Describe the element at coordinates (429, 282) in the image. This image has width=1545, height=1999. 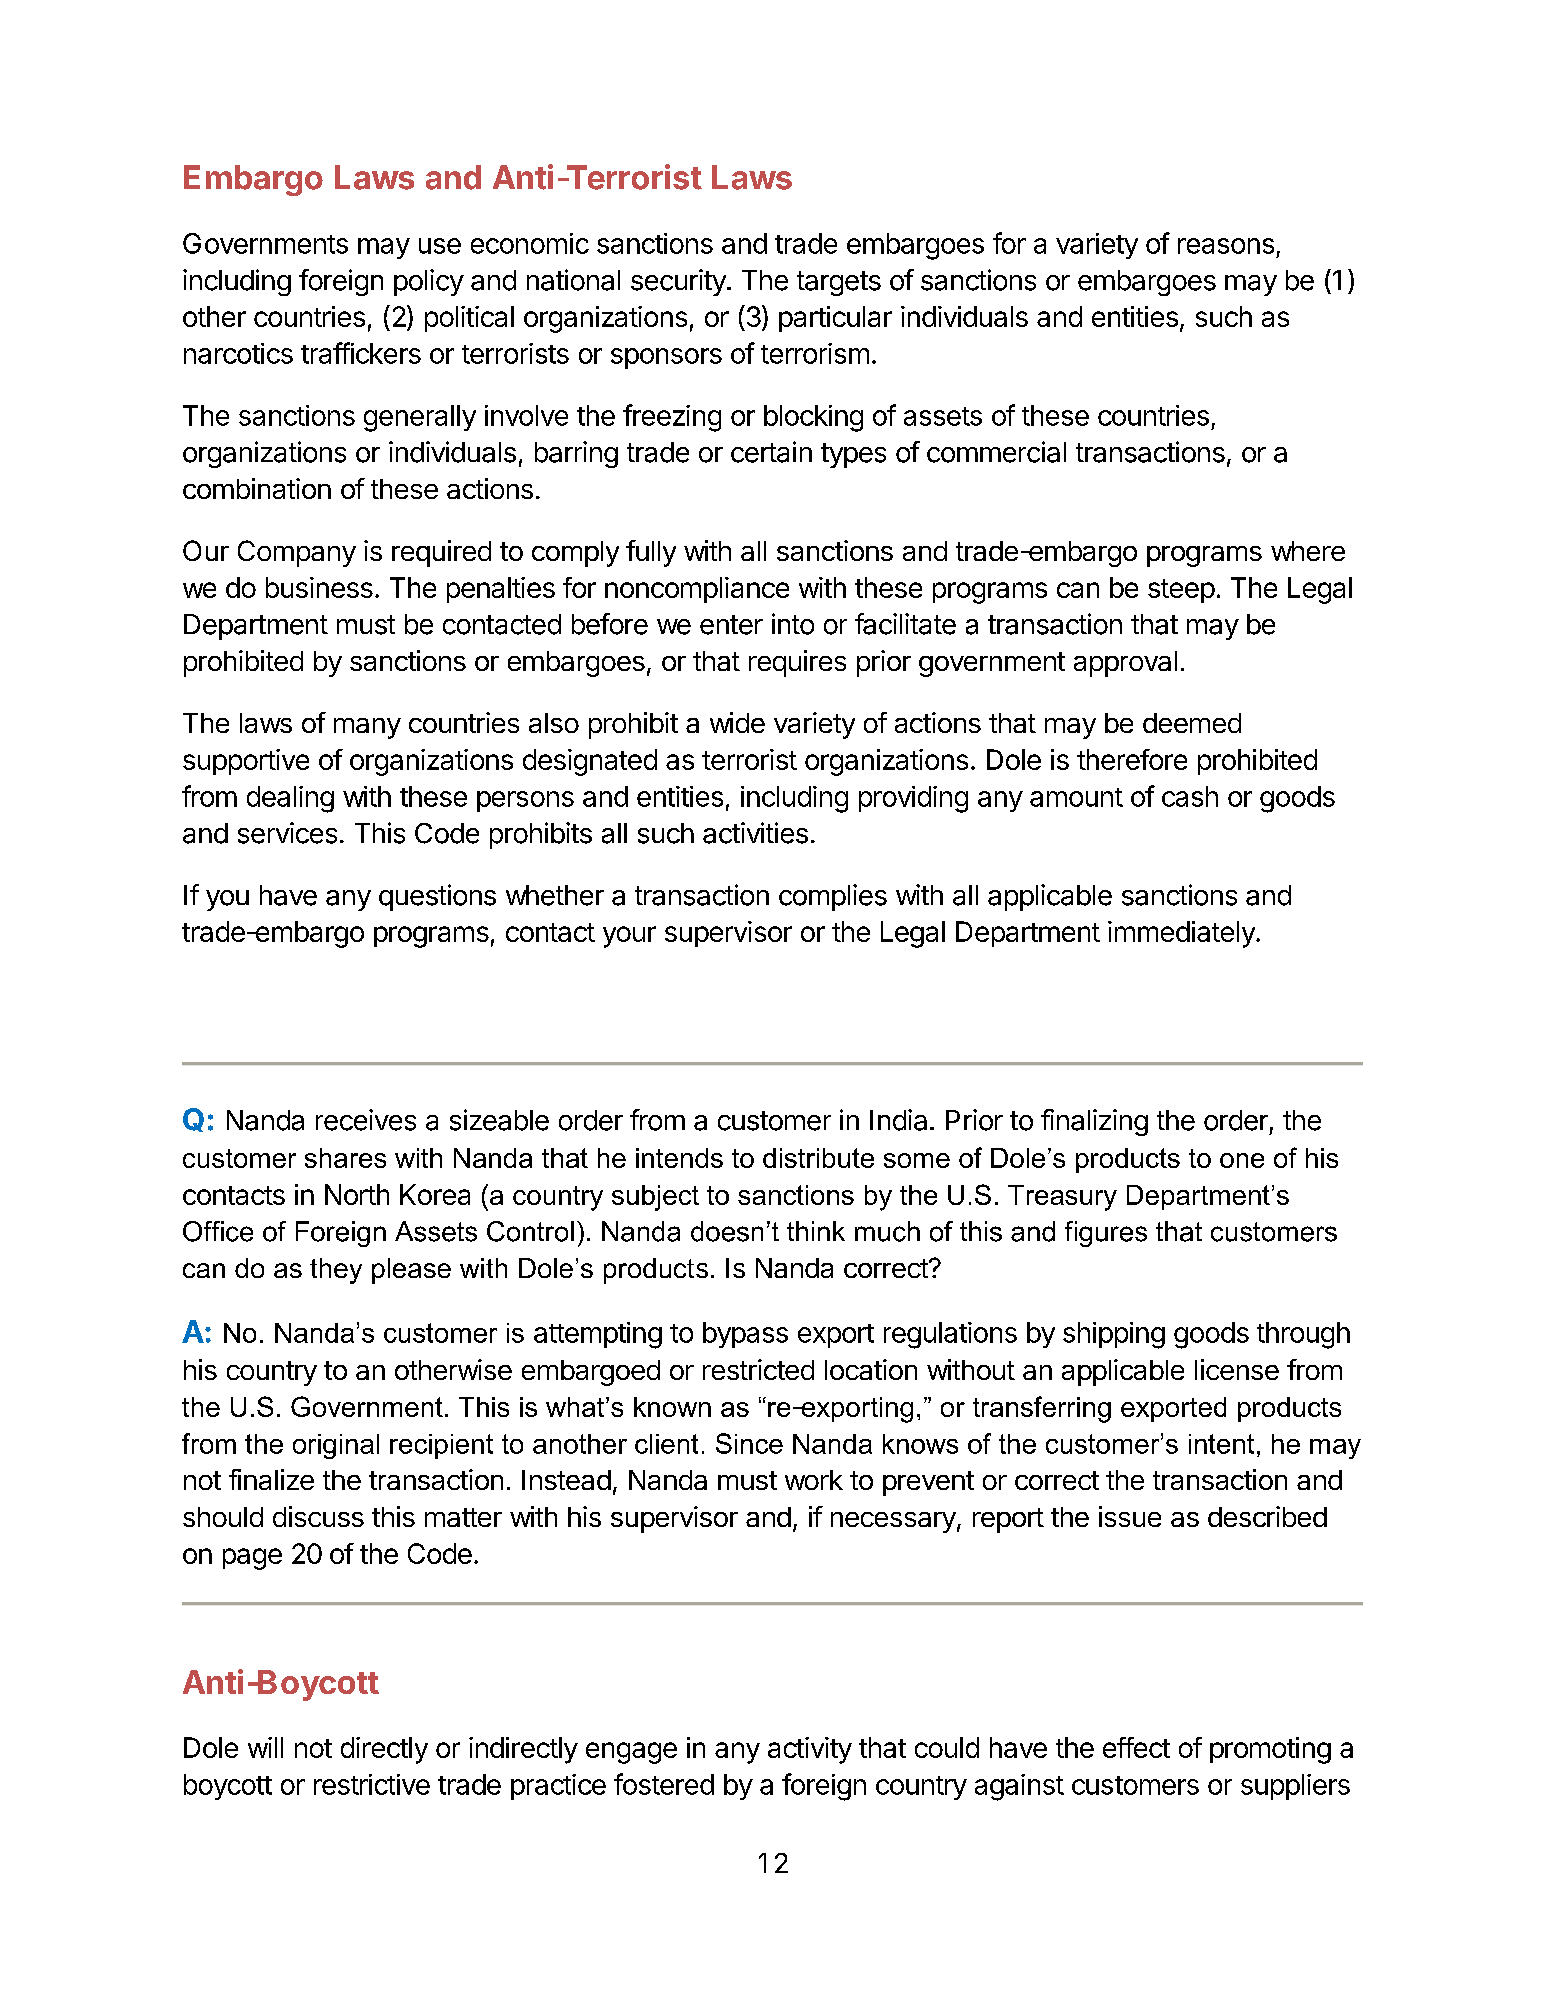
I see `policy` at that location.
